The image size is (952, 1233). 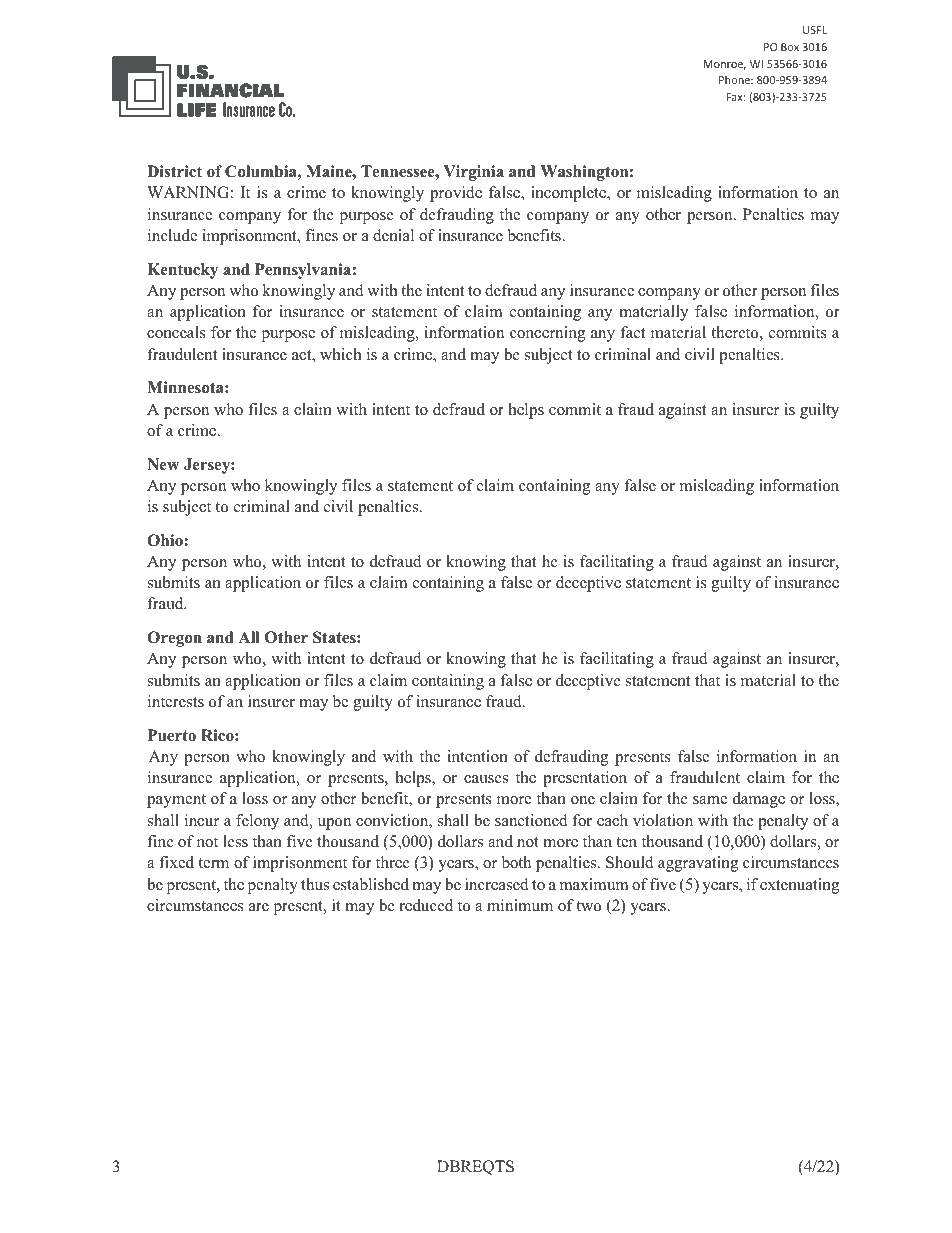 What do you see at coordinates (213, 863) in the page?
I see `term` at bounding box center [213, 863].
